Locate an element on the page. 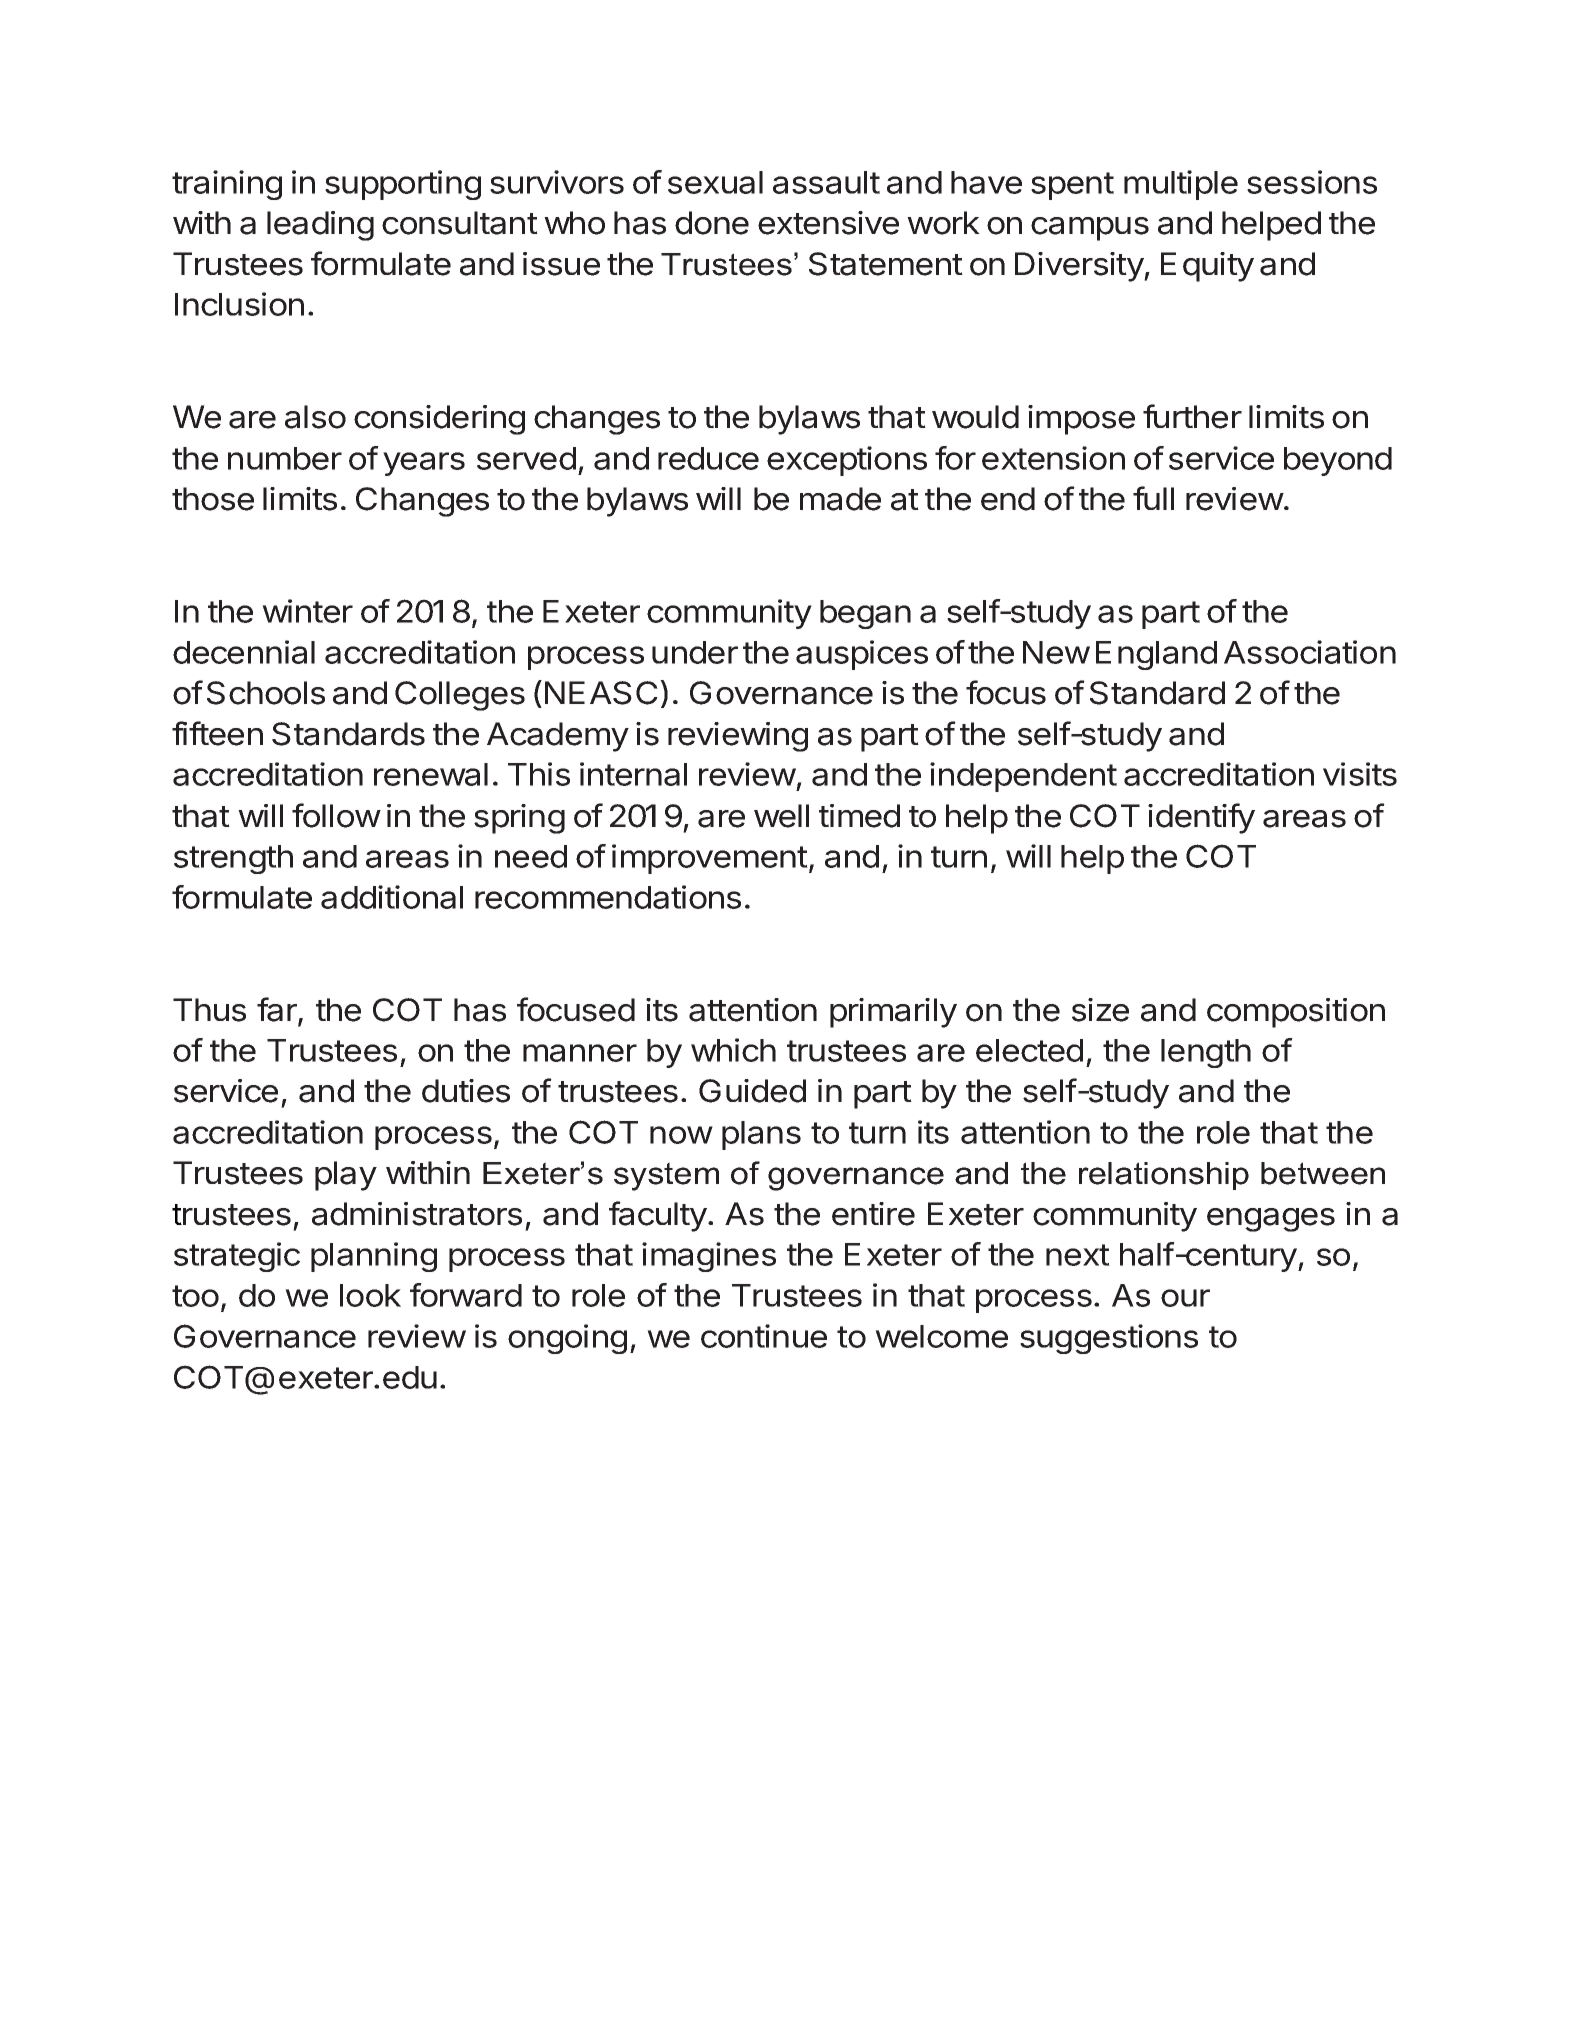 The width and height of the page is (1574, 2037). identify is located at coordinates (1201, 818).
